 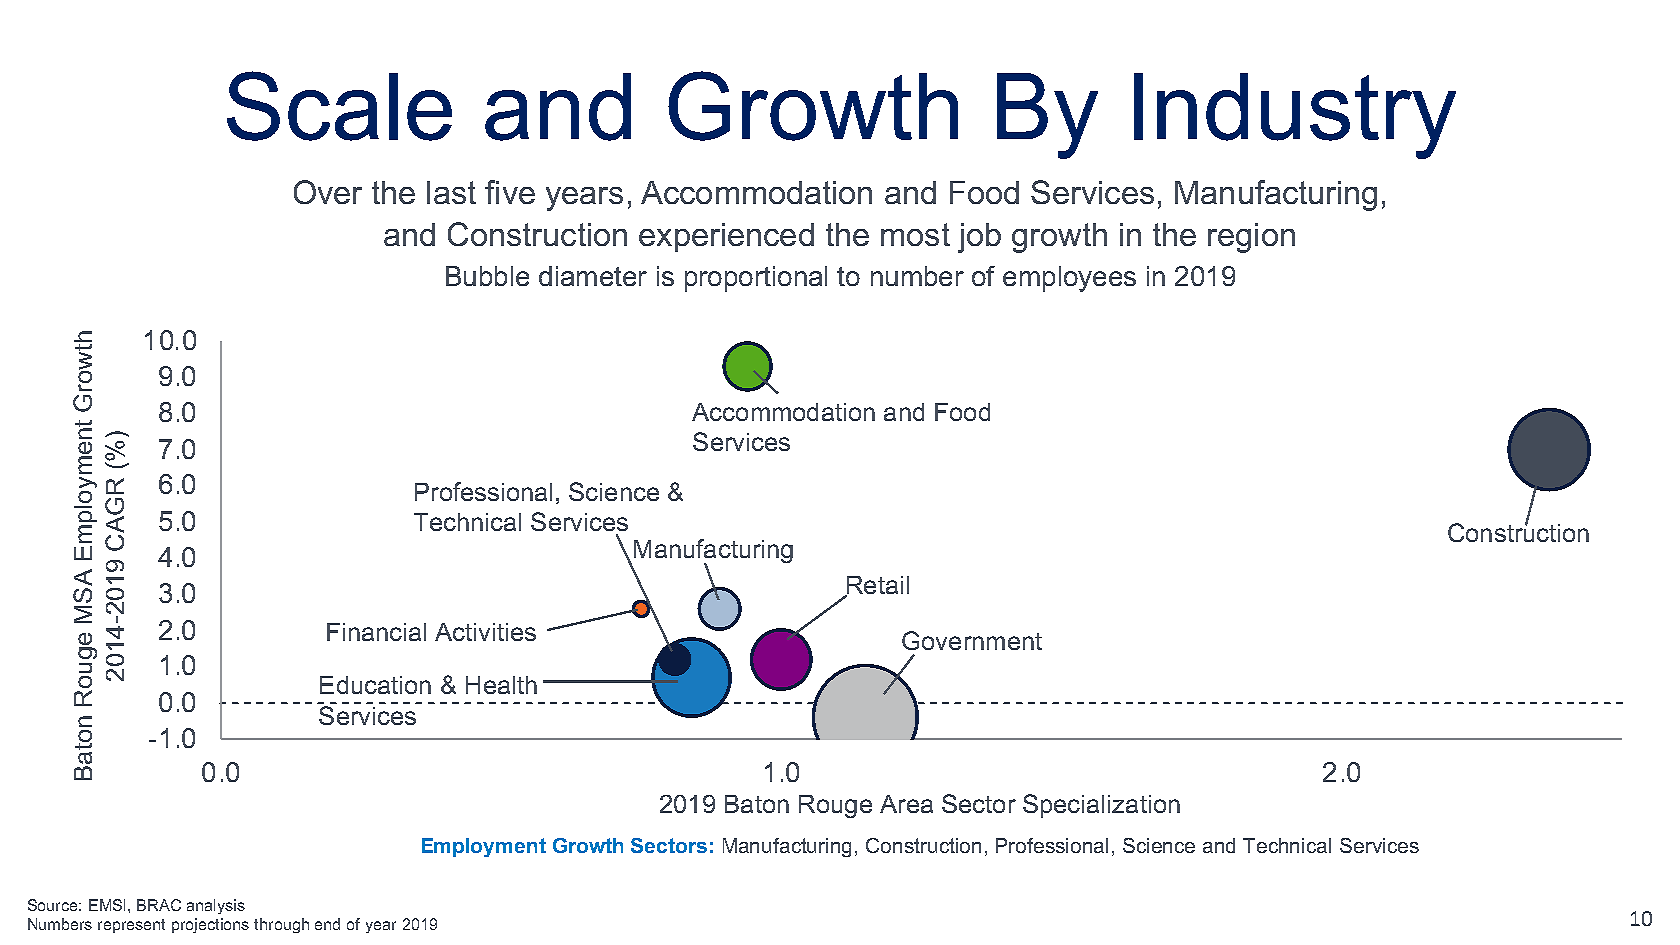 I want to click on Financial, so click(x=376, y=632).
